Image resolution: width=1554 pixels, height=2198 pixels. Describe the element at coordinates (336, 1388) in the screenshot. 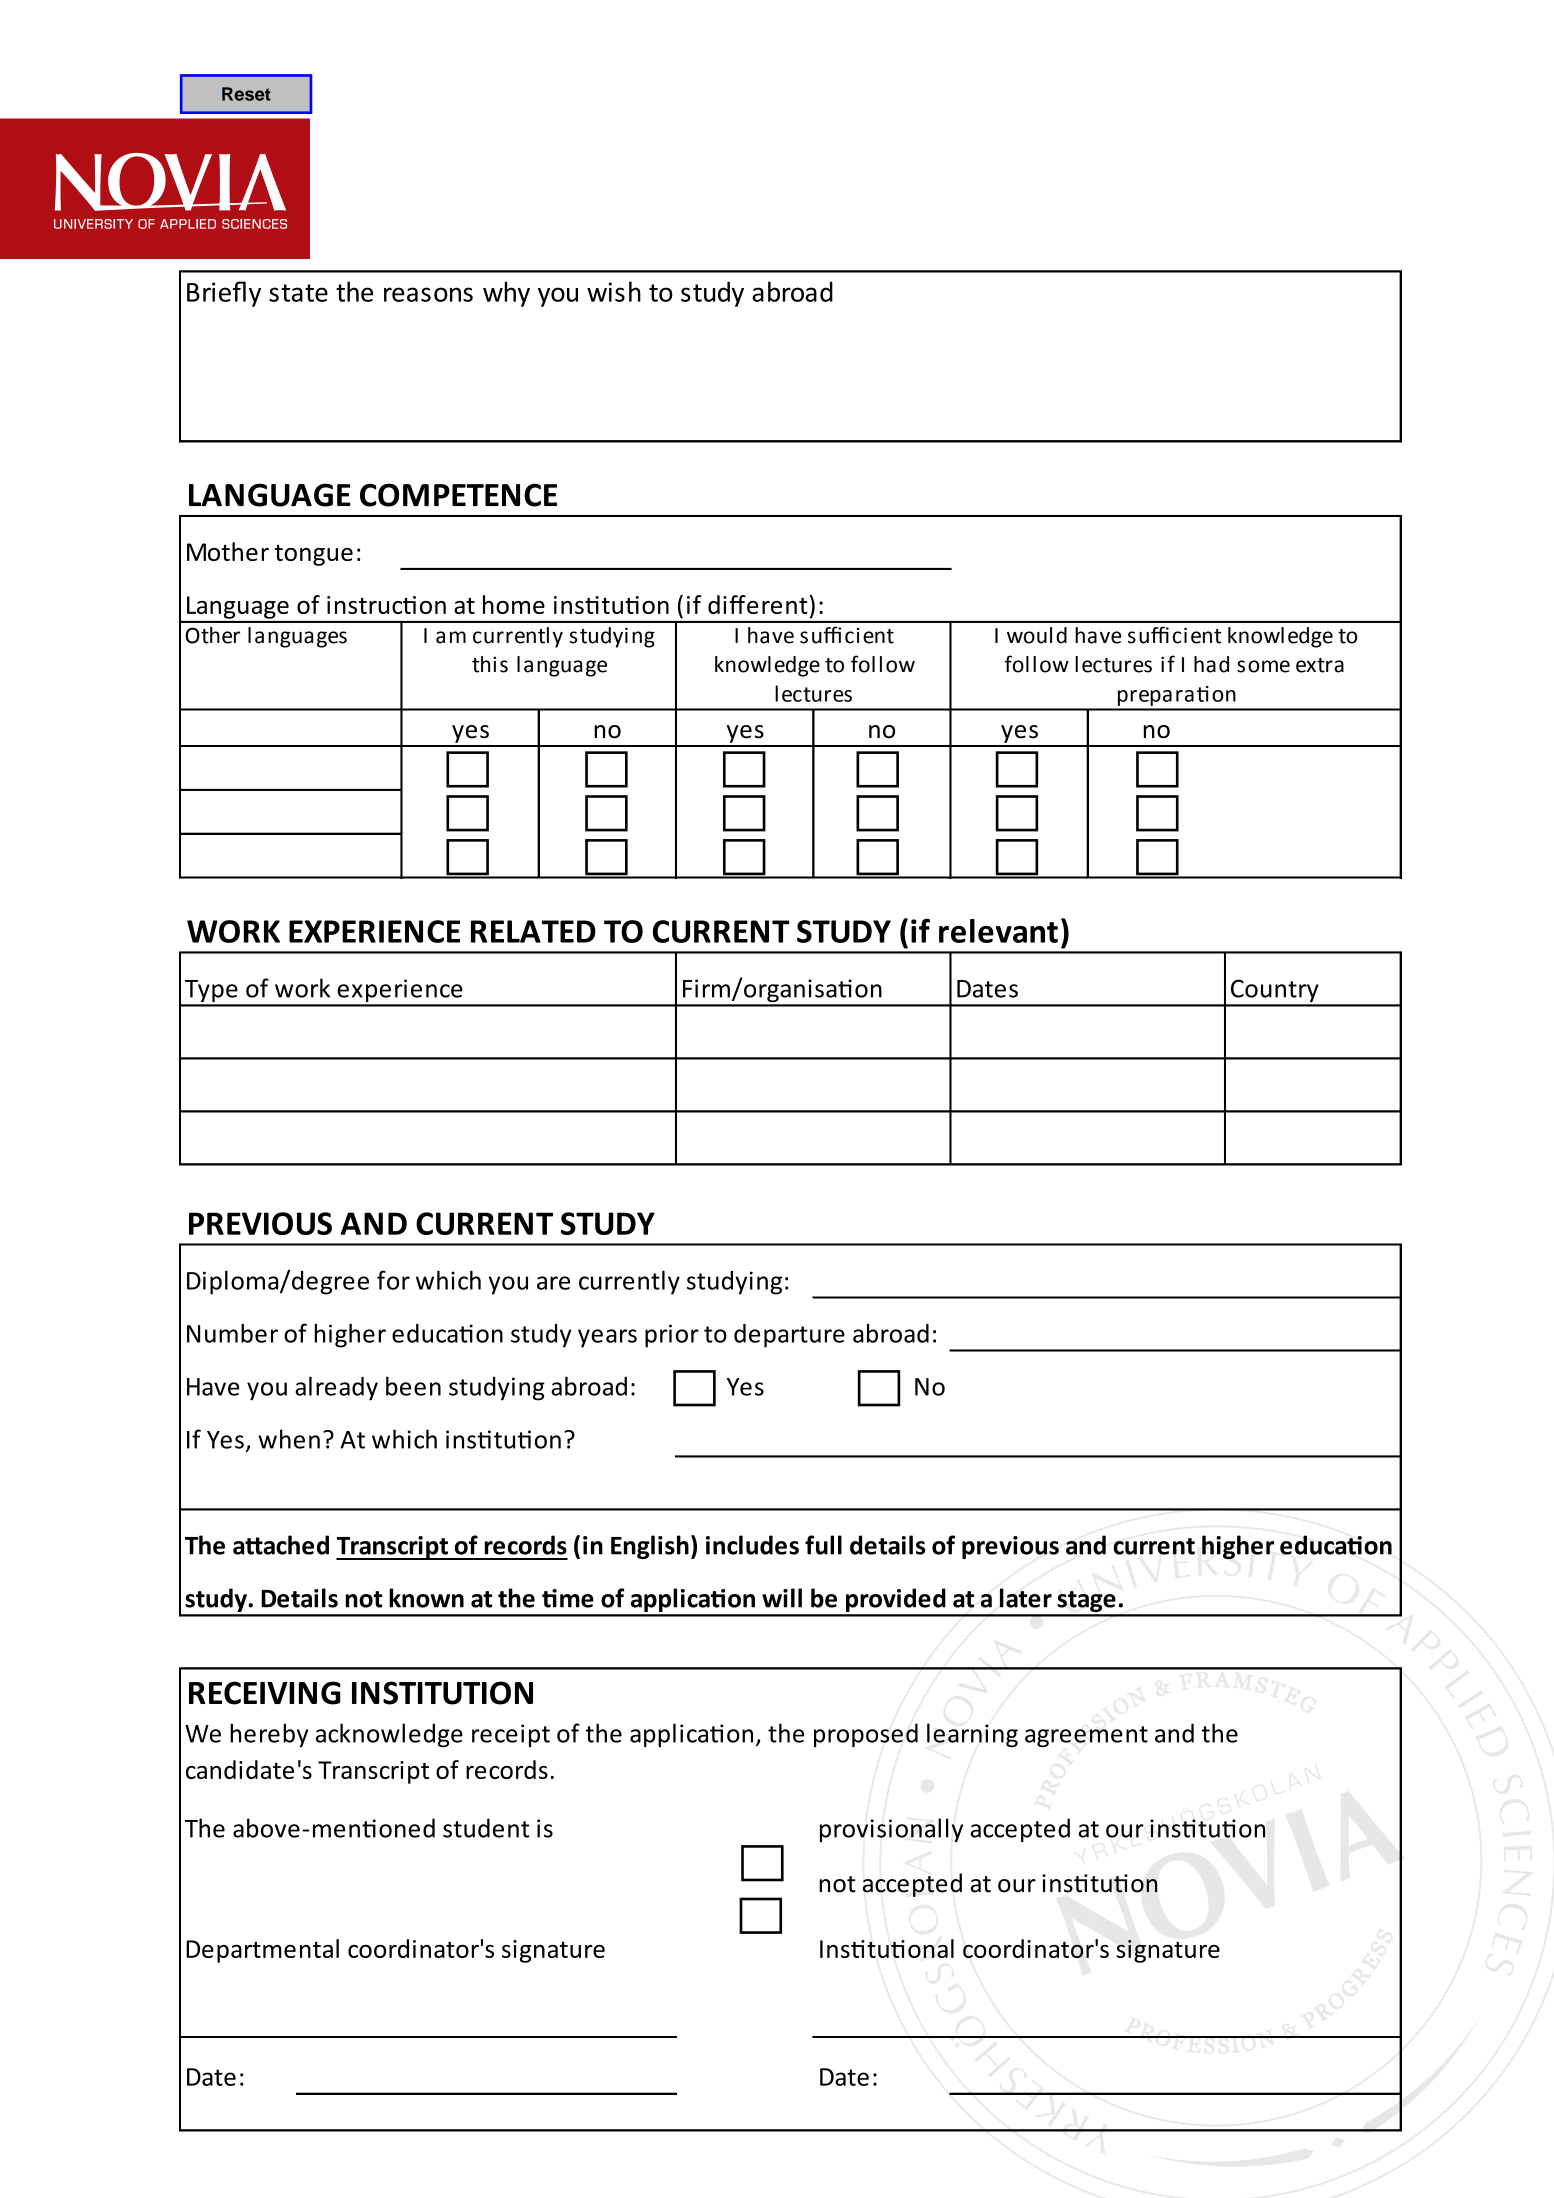

I see `already` at that location.
